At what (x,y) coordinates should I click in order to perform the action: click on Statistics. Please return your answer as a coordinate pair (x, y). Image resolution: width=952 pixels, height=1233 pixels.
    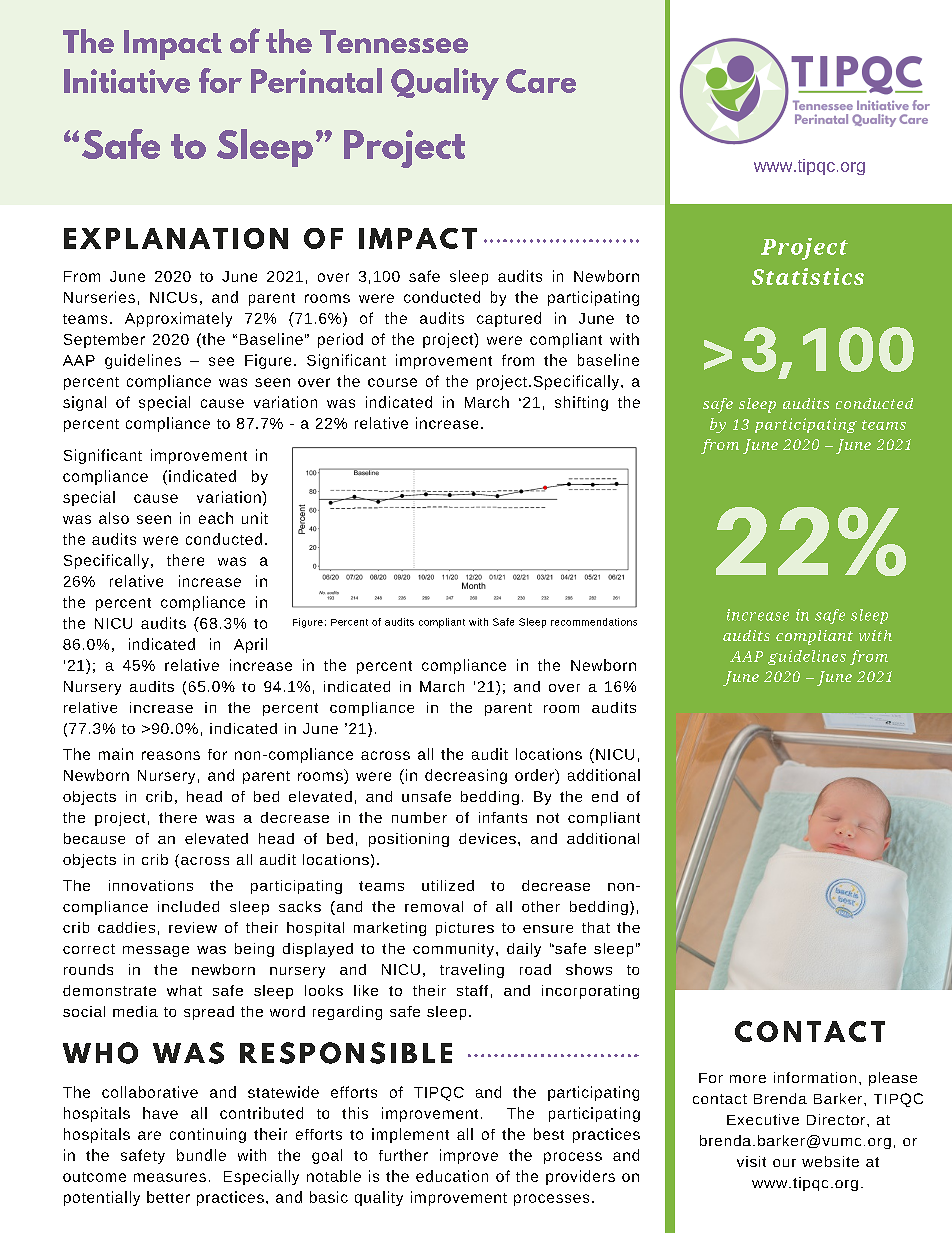
    Looking at the image, I should click on (808, 276).
